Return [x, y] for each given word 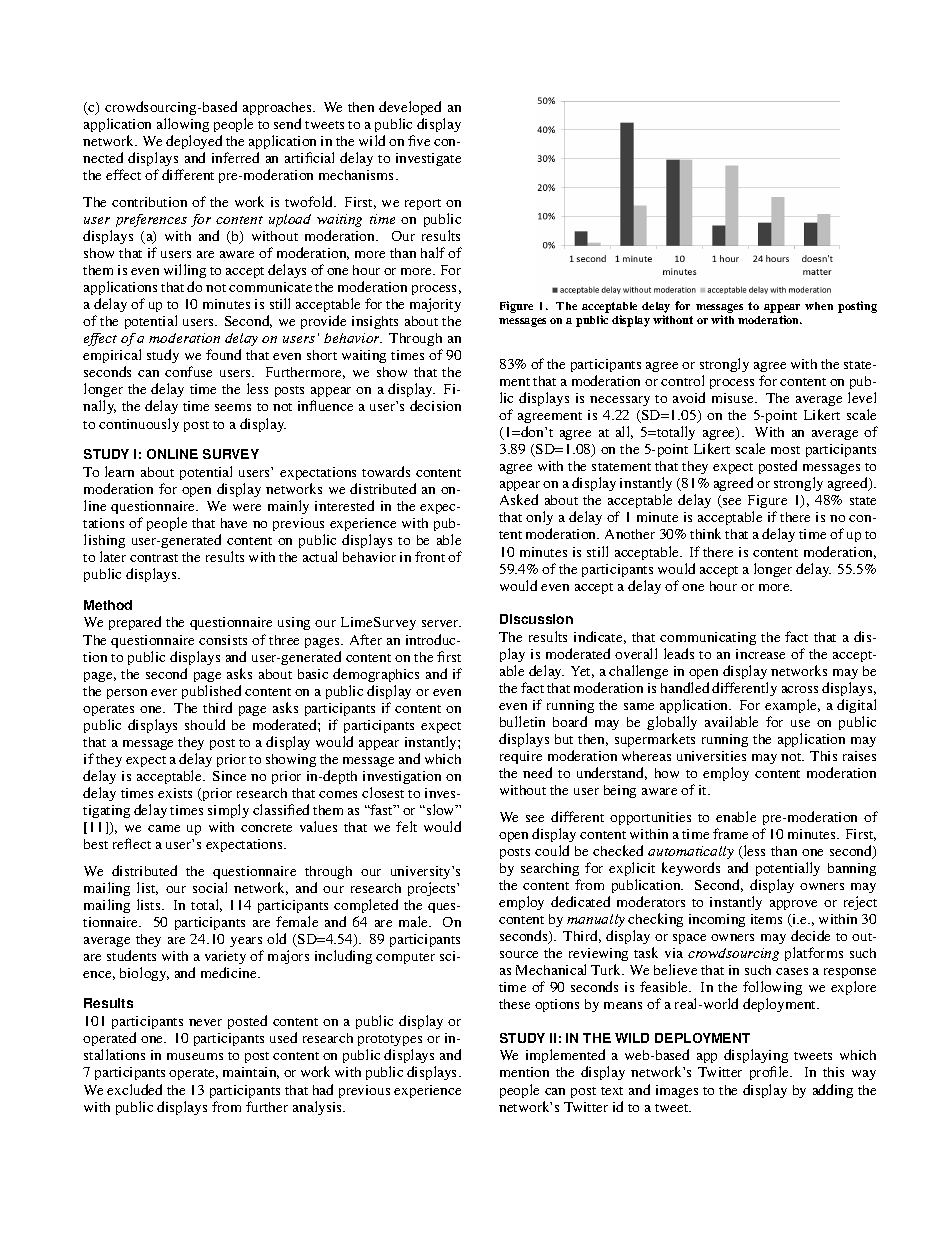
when [819, 306]
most [785, 450]
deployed [194, 144]
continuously [139, 425]
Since [229, 776]
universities [711, 756]
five [419, 140]
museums [195, 1056]
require [521, 757]
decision [435, 405]
